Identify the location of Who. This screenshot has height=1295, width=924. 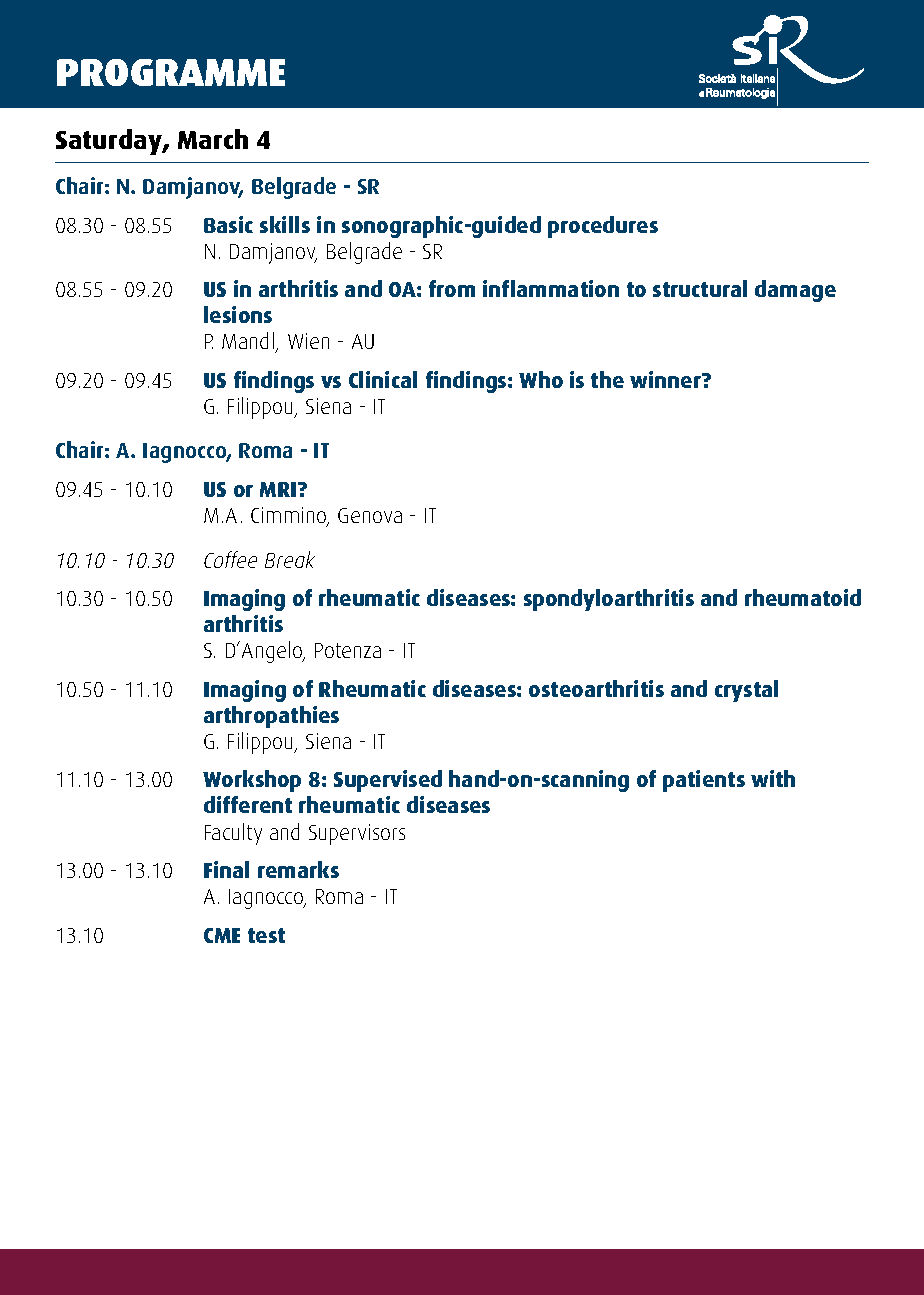
(541, 379).
